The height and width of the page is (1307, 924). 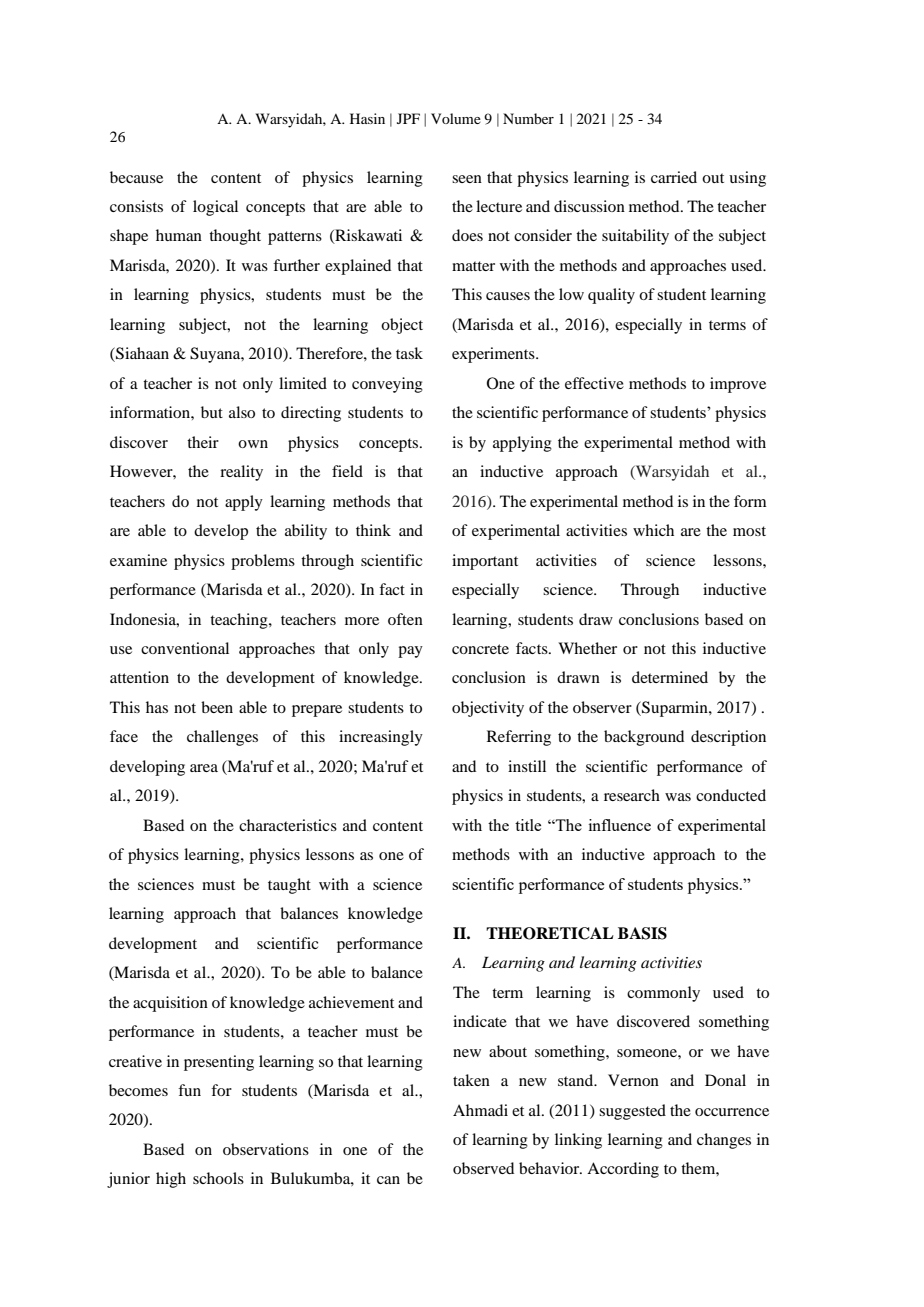 I want to click on logical, so click(x=215, y=208).
